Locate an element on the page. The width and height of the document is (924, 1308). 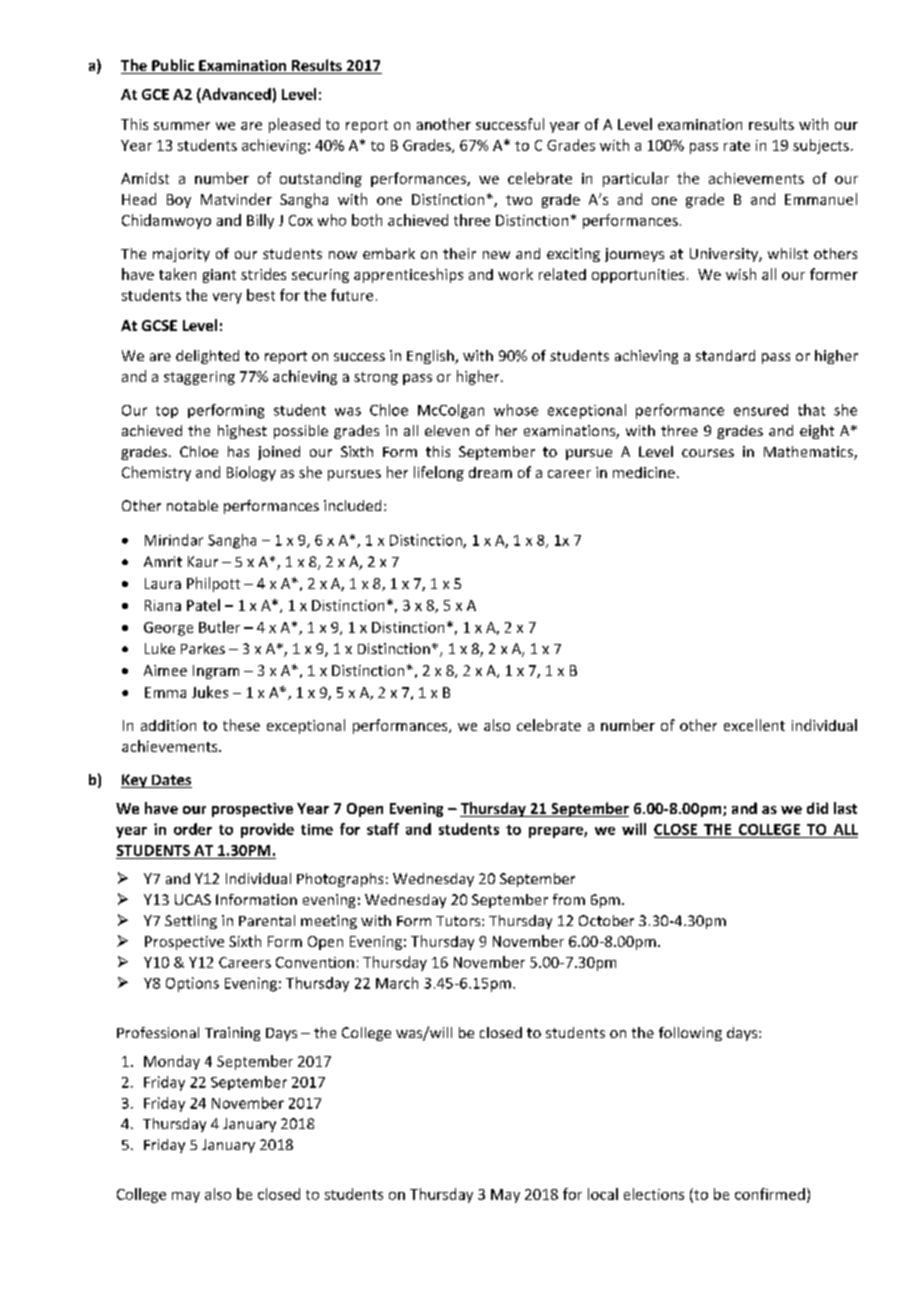
excellent is located at coordinates (754, 725).
